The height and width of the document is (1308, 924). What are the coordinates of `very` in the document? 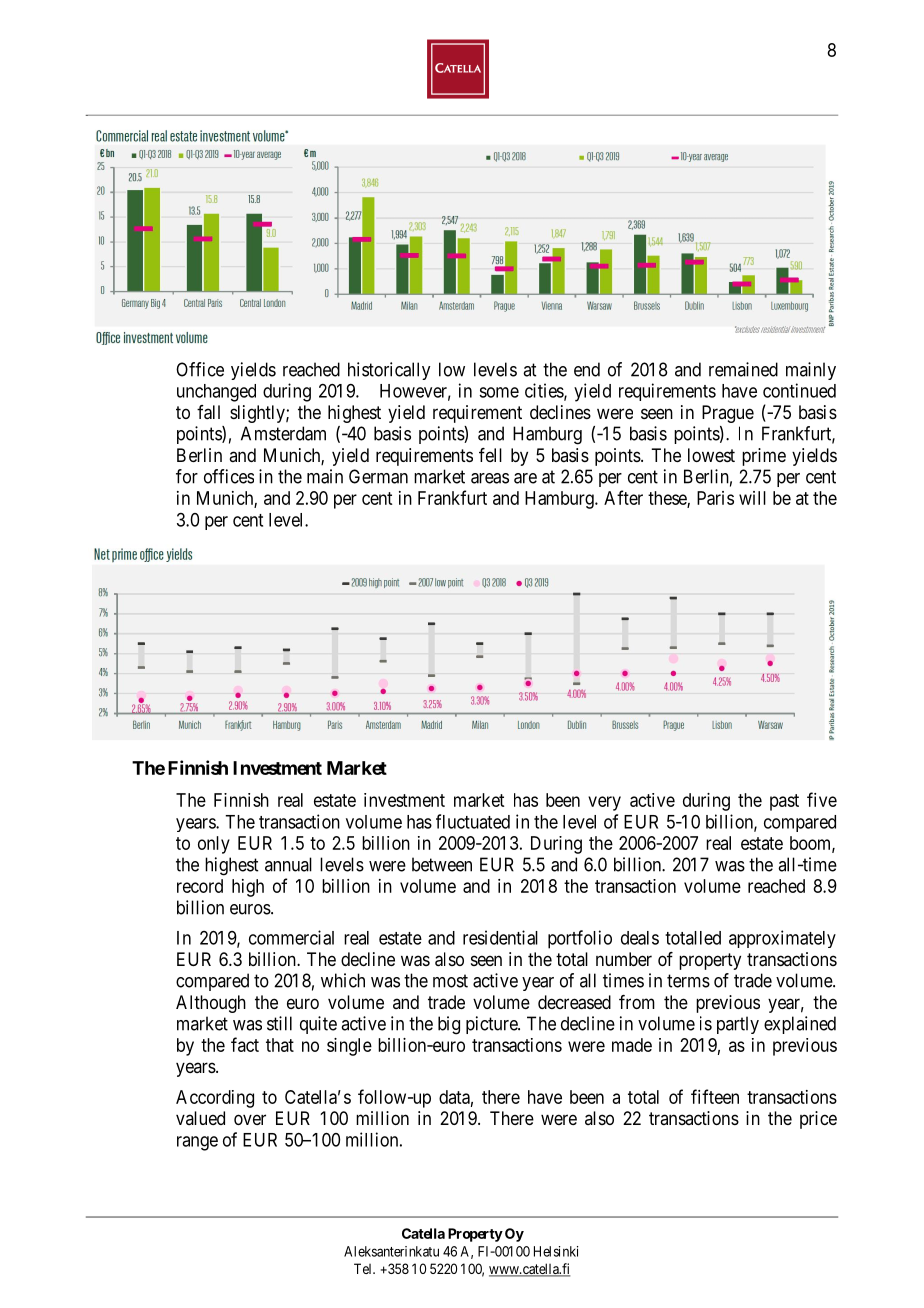 It's located at (604, 803).
